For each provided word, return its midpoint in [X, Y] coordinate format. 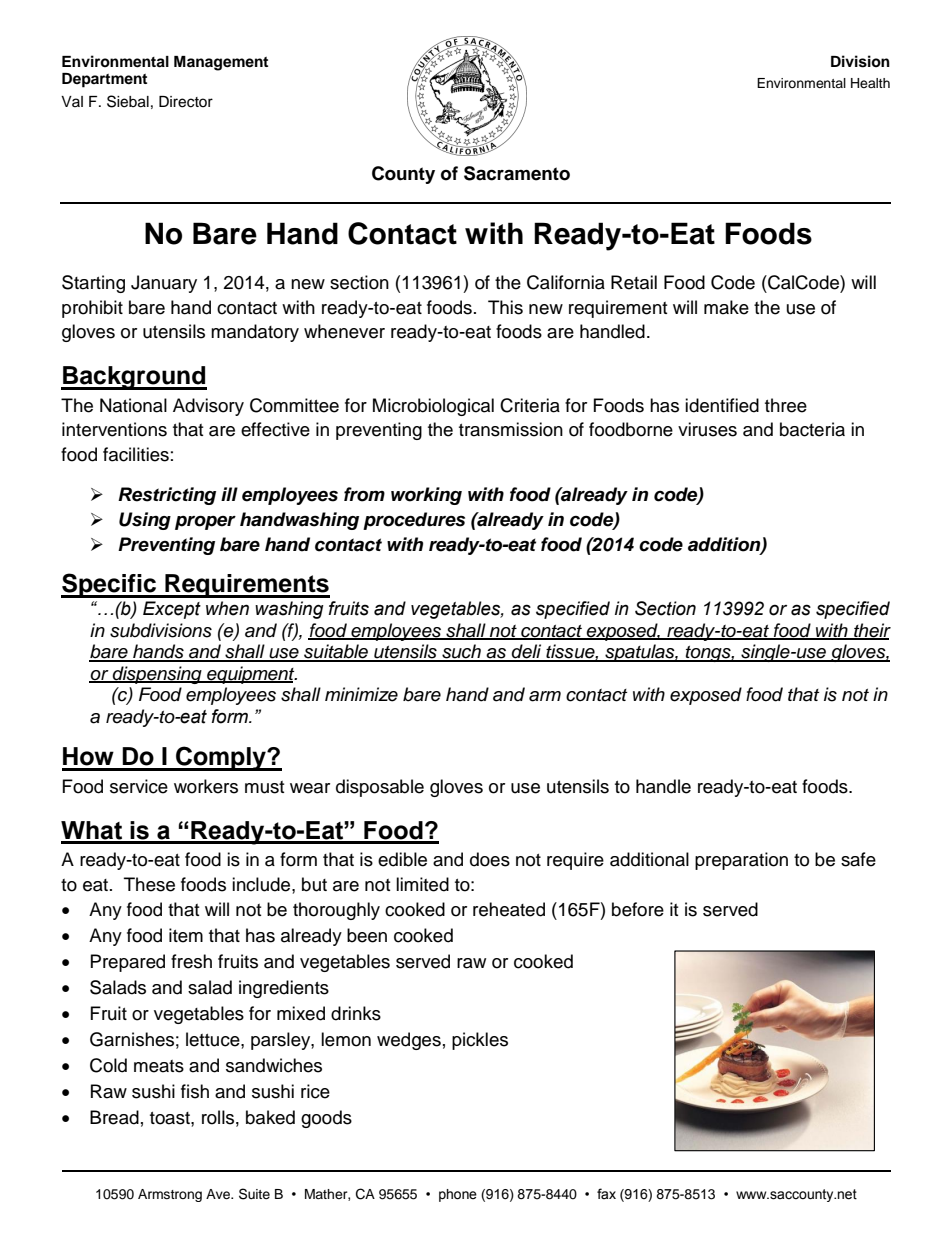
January [164, 284]
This [505, 307]
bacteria [812, 429]
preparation [741, 861]
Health [870, 83]
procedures [414, 521]
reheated [509, 909]
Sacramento [517, 173]
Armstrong [170, 1195]
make [726, 307]
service [139, 786]
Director [186, 102]
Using [145, 521]
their [871, 631]
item [186, 935]
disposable [380, 788]
